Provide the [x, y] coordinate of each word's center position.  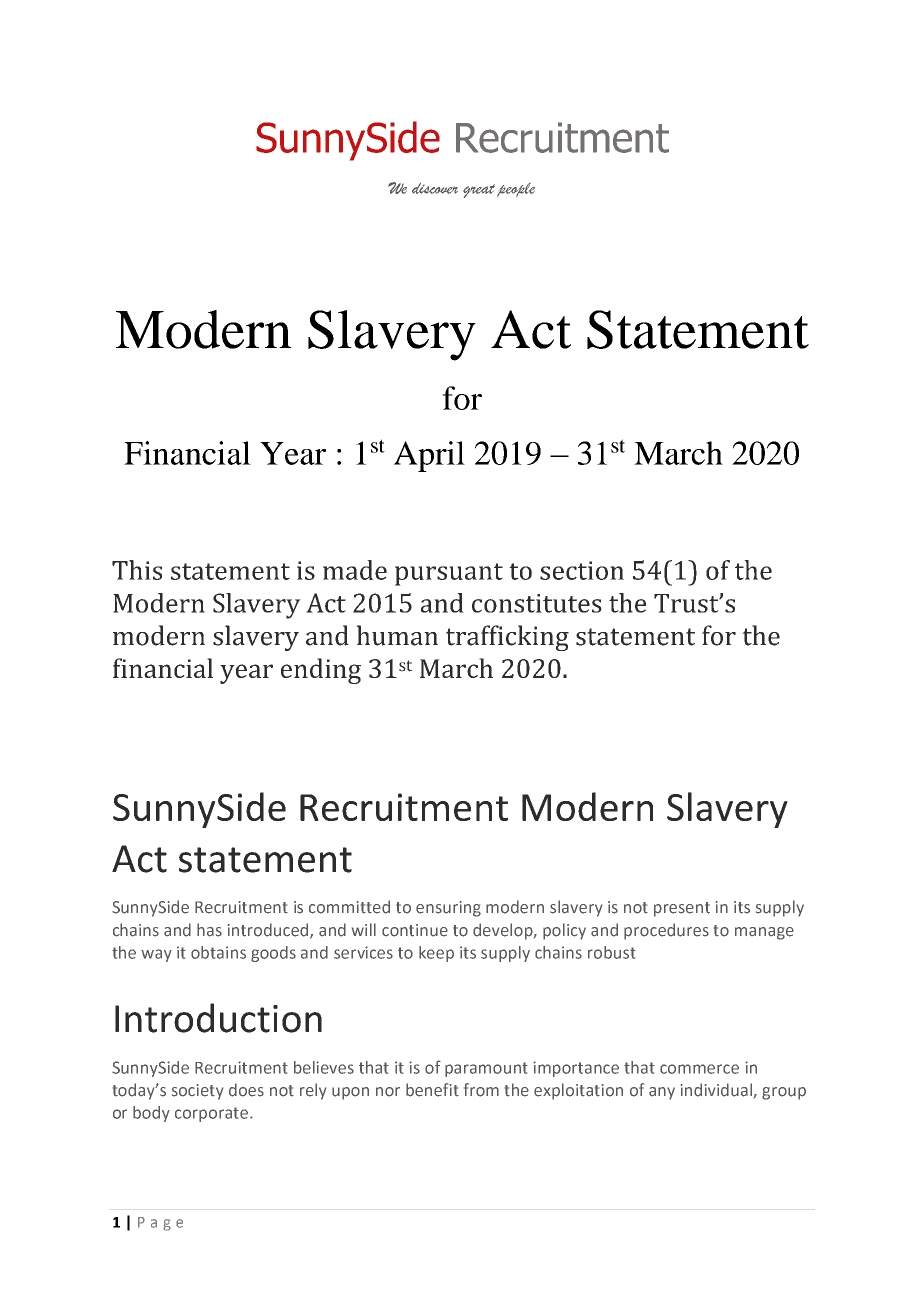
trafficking [507, 638]
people [516, 190]
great [479, 191]
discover [435, 188]
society [197, 1092]
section [582, 570]
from [481, 1090]
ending [321, 671]
